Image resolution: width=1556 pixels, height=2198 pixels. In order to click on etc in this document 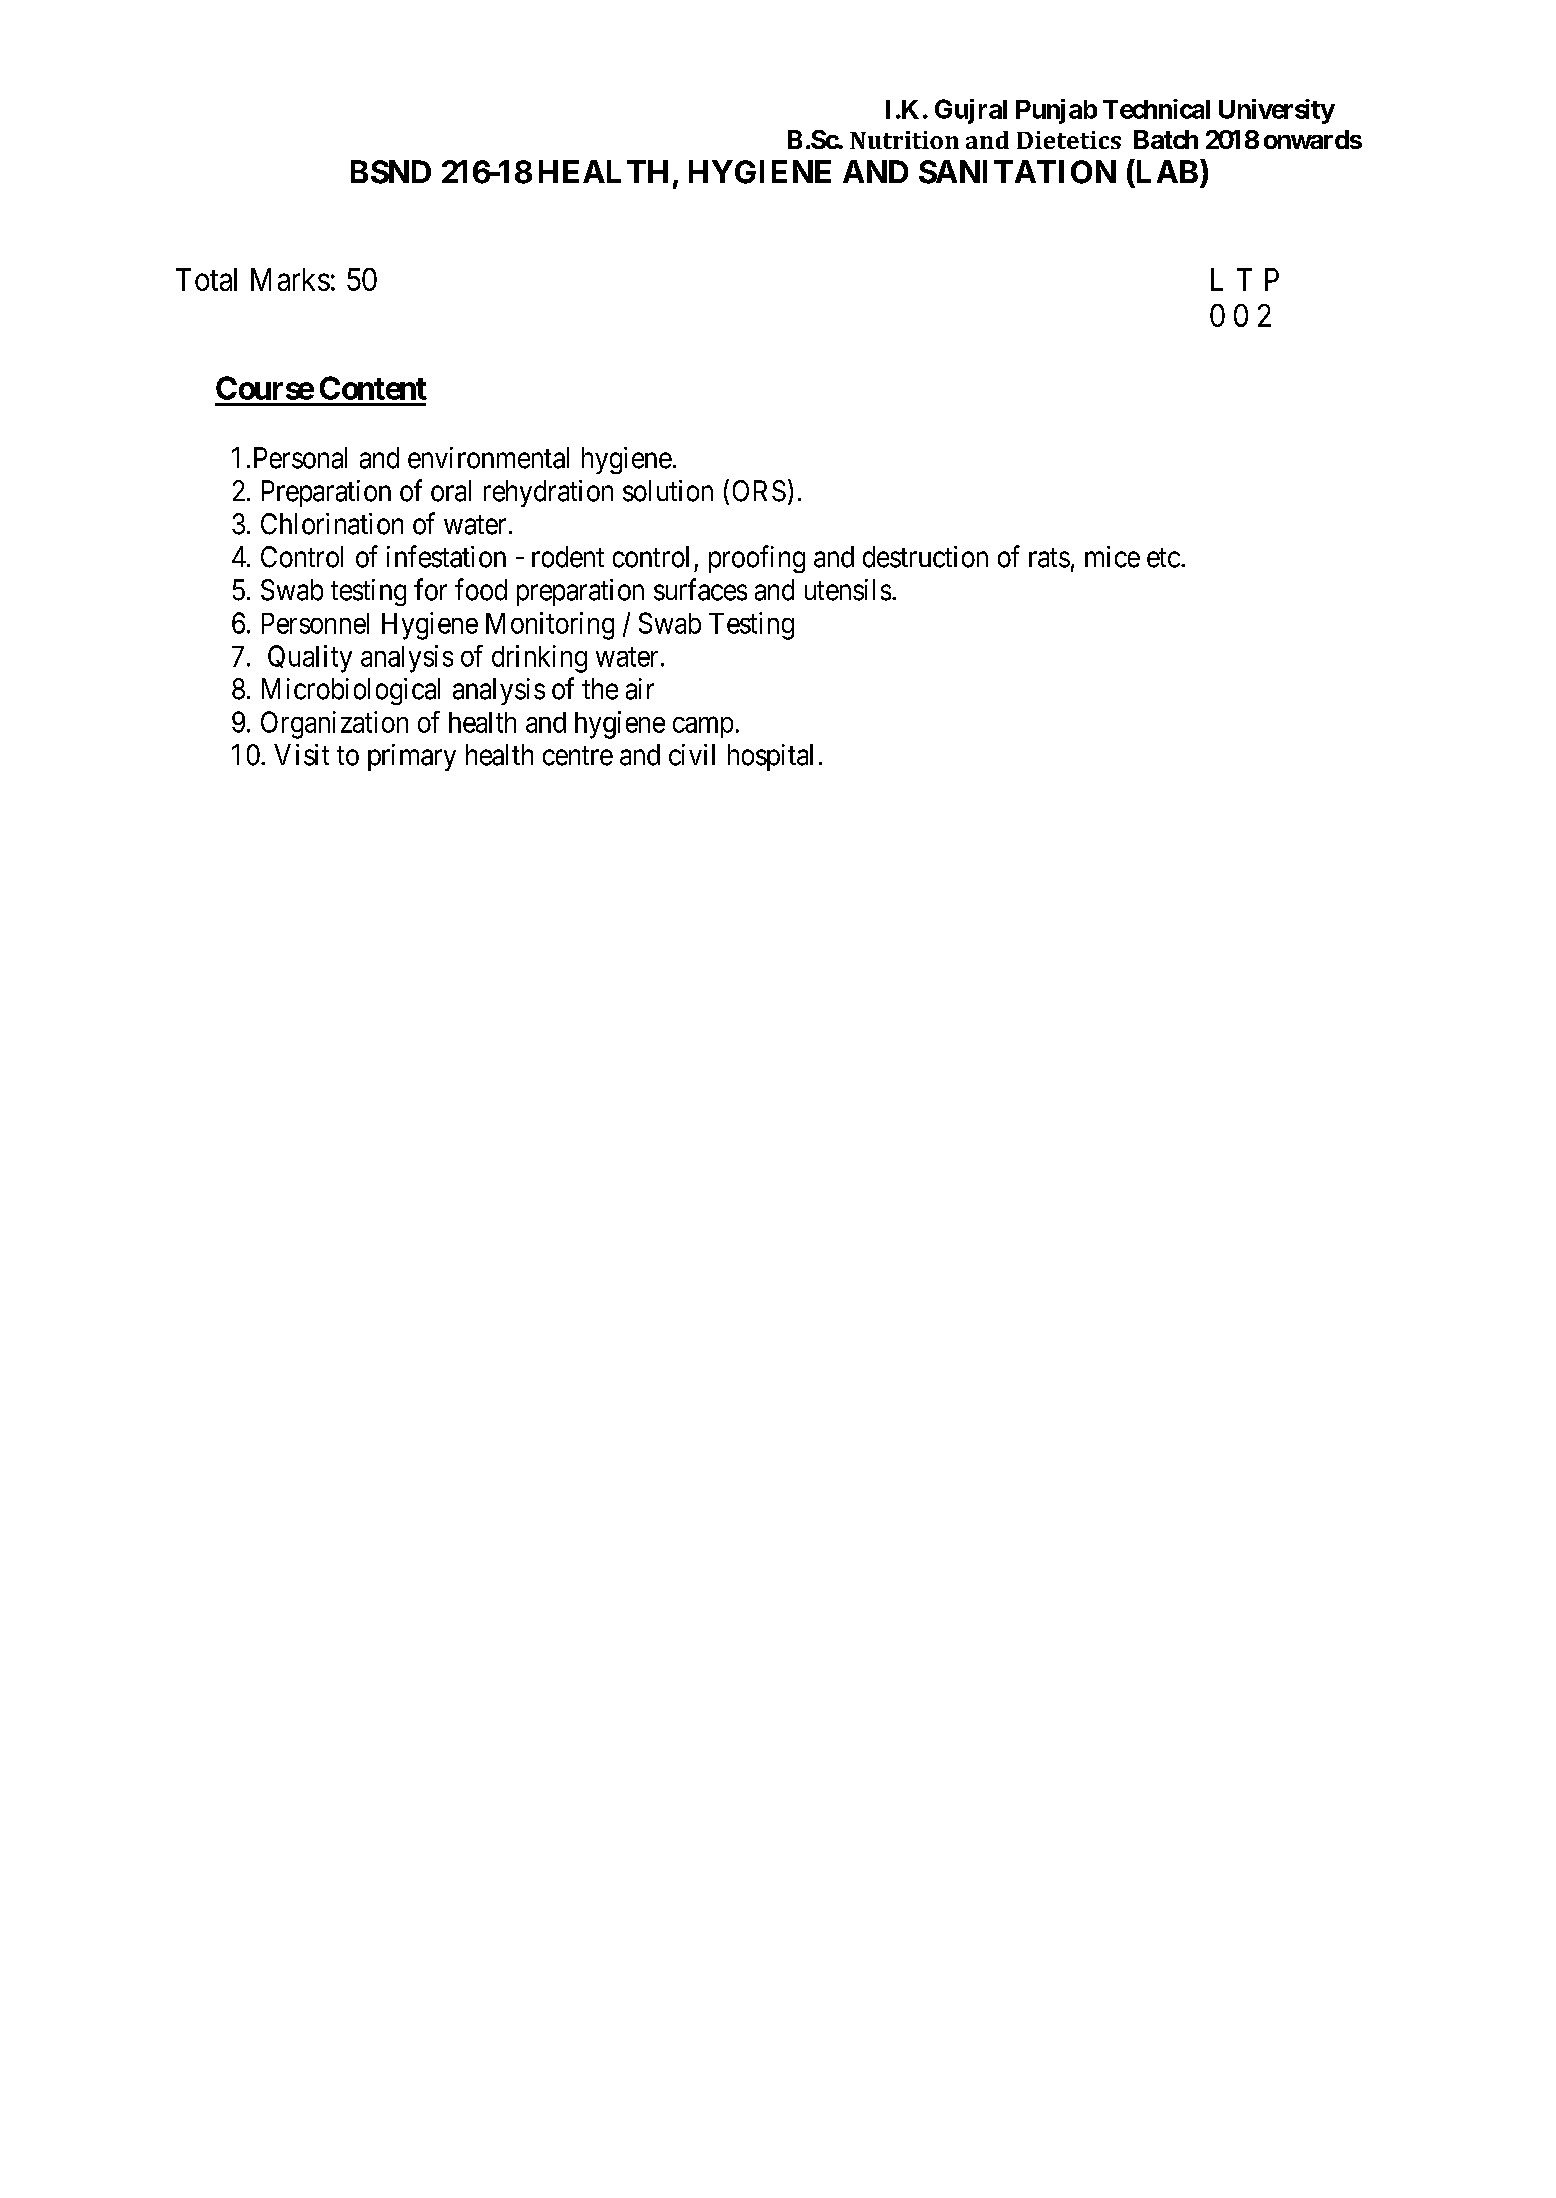, I will do `click(1163, 558)`.
